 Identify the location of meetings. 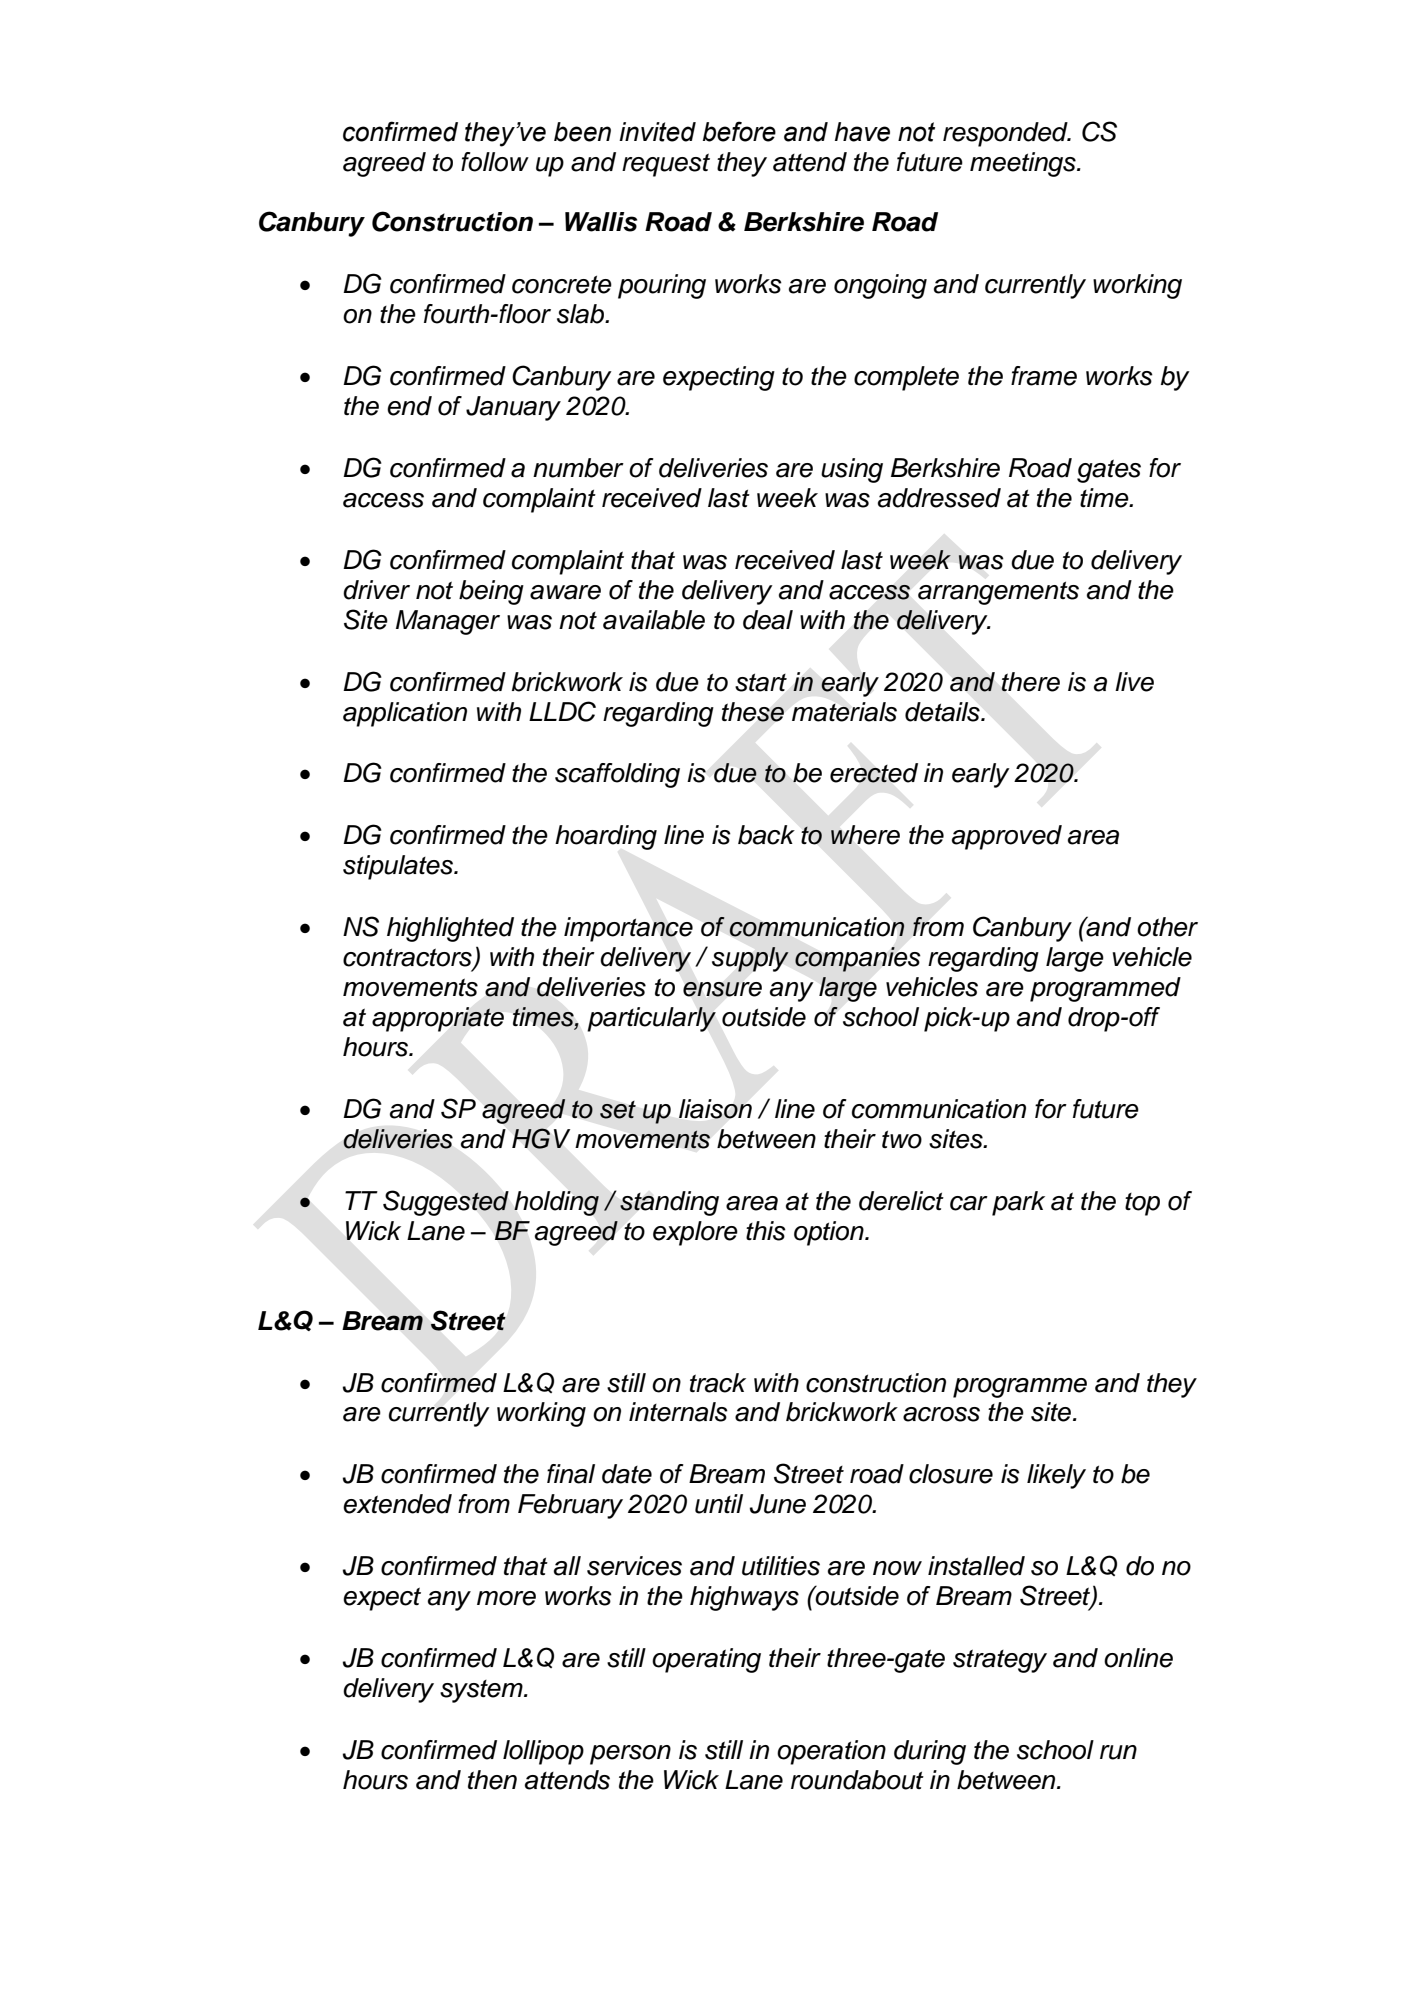
(1024, 164).
